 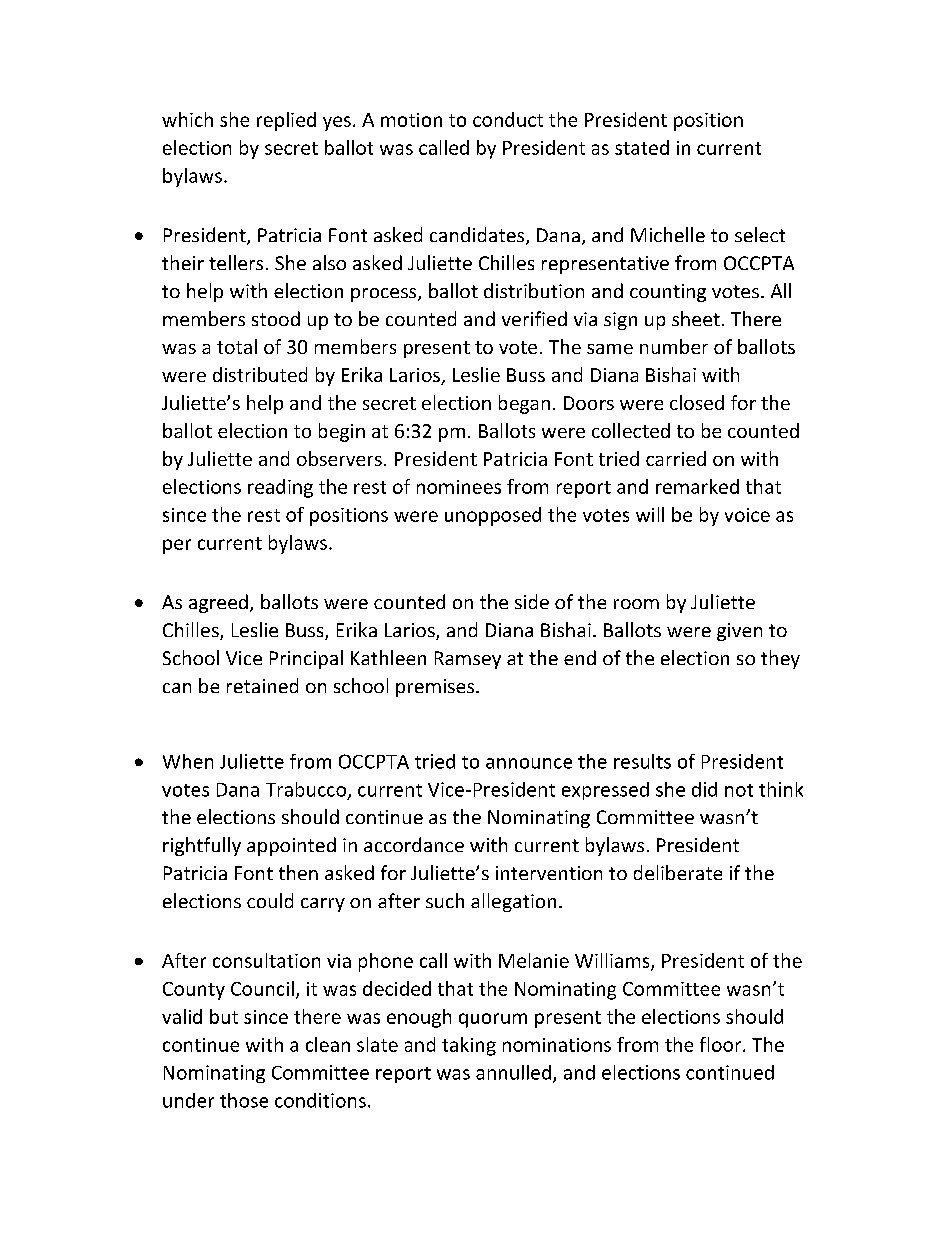 I want to click on taking, so click(x=469, y=1046).
